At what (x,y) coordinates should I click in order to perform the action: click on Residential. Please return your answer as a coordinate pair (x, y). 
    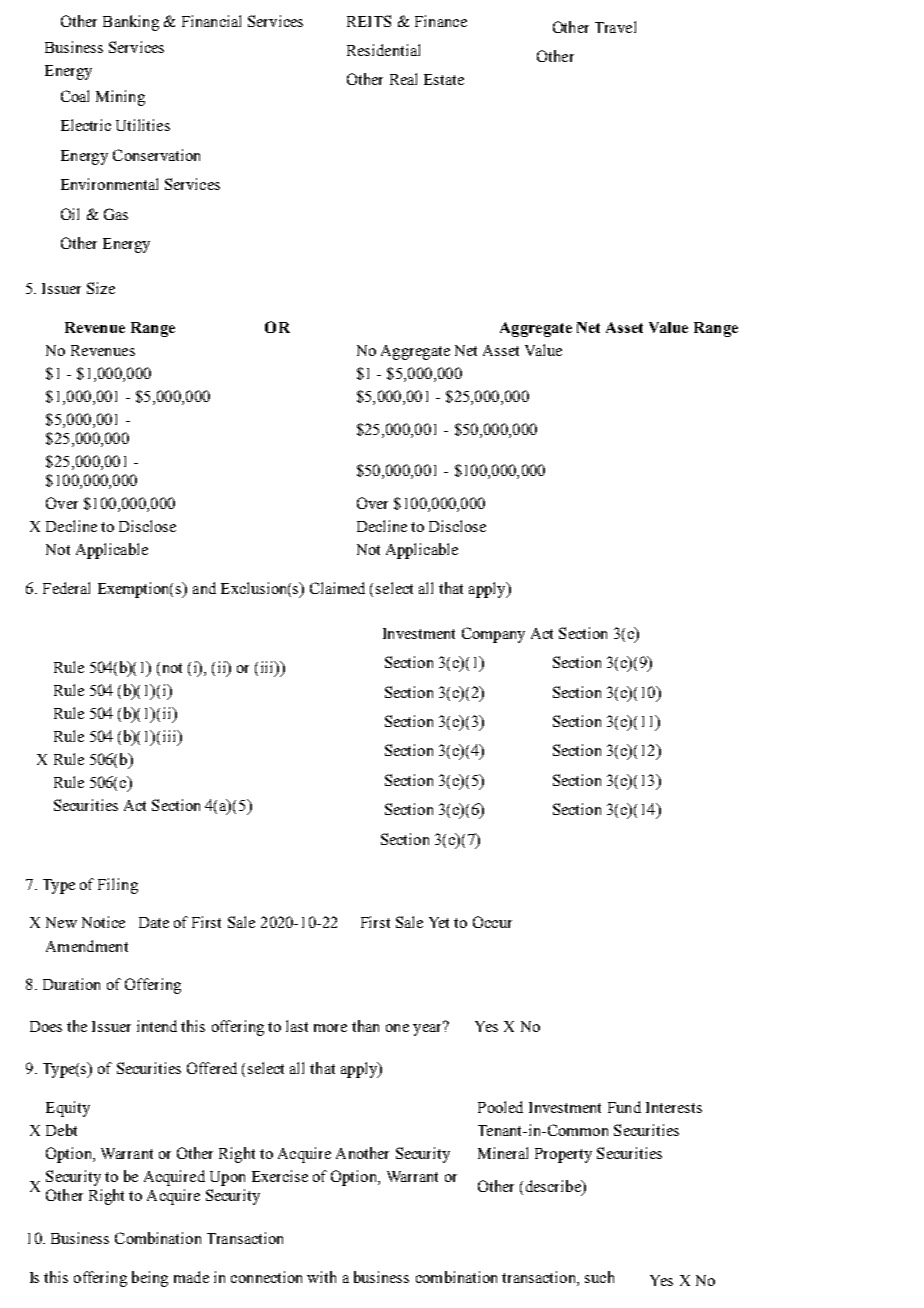
    Looking at the image, I should click on (383, 50).
